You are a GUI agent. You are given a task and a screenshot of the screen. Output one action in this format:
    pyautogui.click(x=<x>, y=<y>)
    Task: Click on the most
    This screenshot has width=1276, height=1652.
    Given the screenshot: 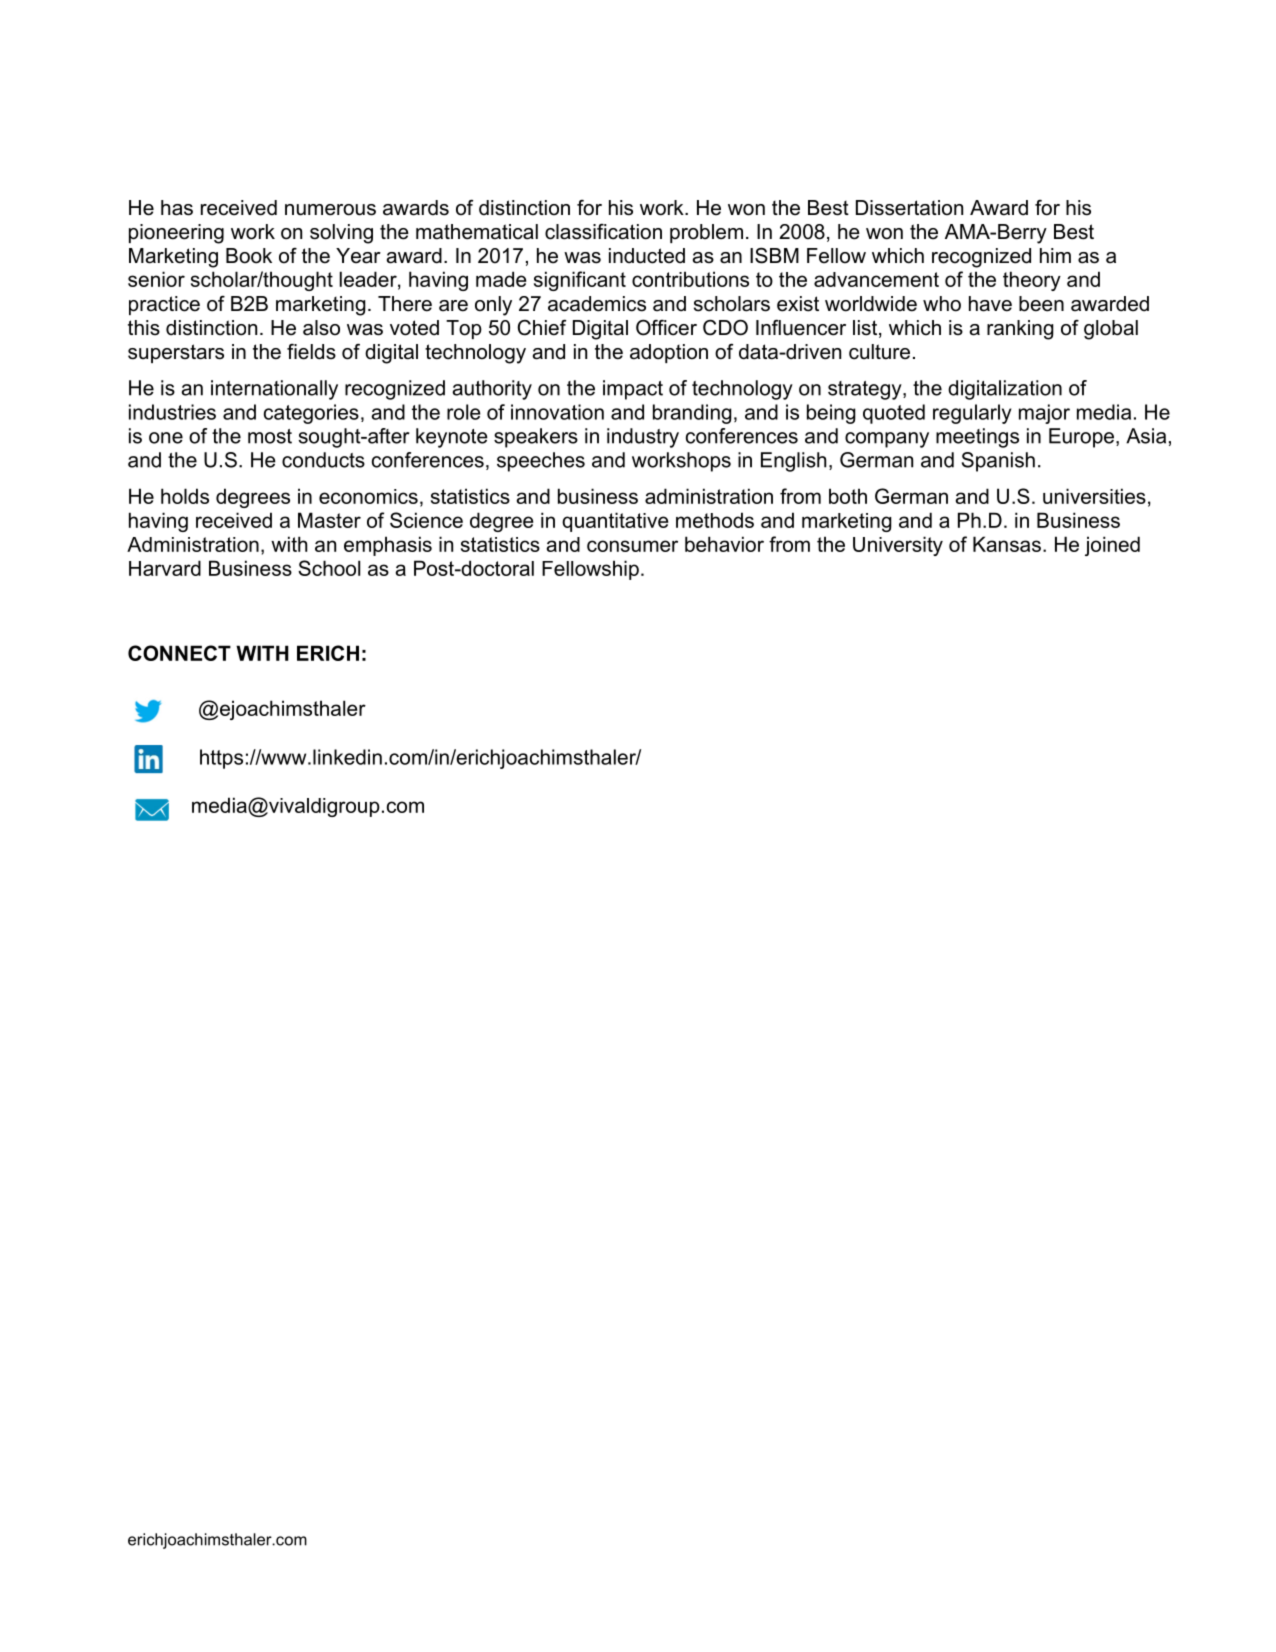 What is the action you would take?
    pyautogui.click(x=270, y=436)
